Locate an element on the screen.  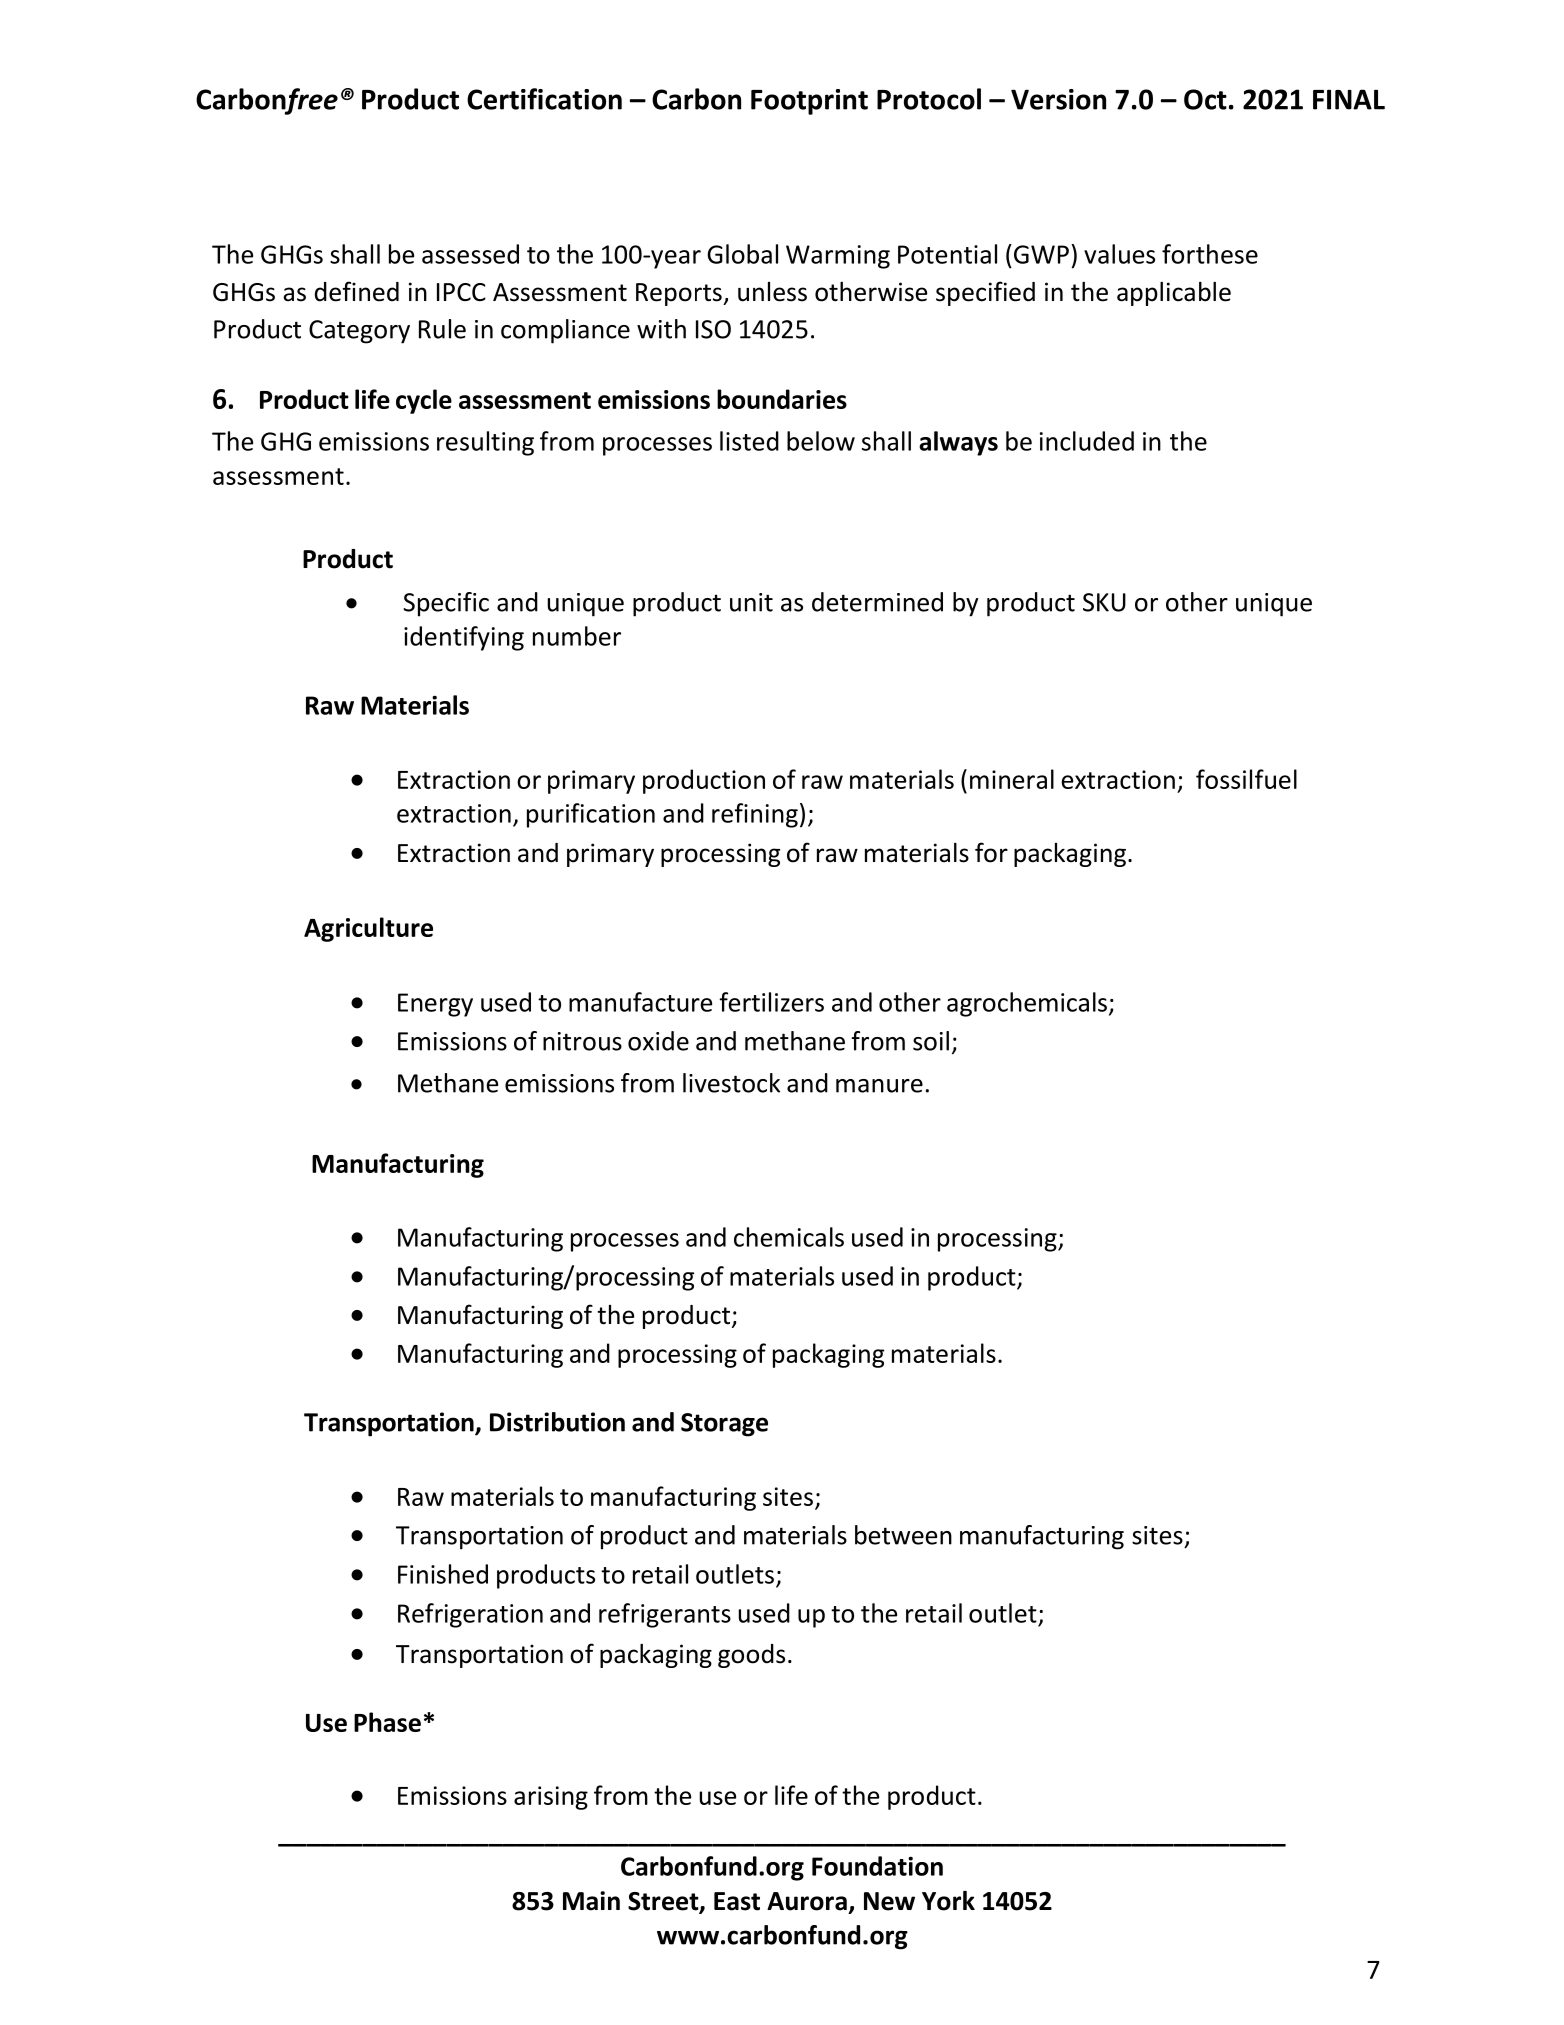
determined is located at coordinates (877, 602).
